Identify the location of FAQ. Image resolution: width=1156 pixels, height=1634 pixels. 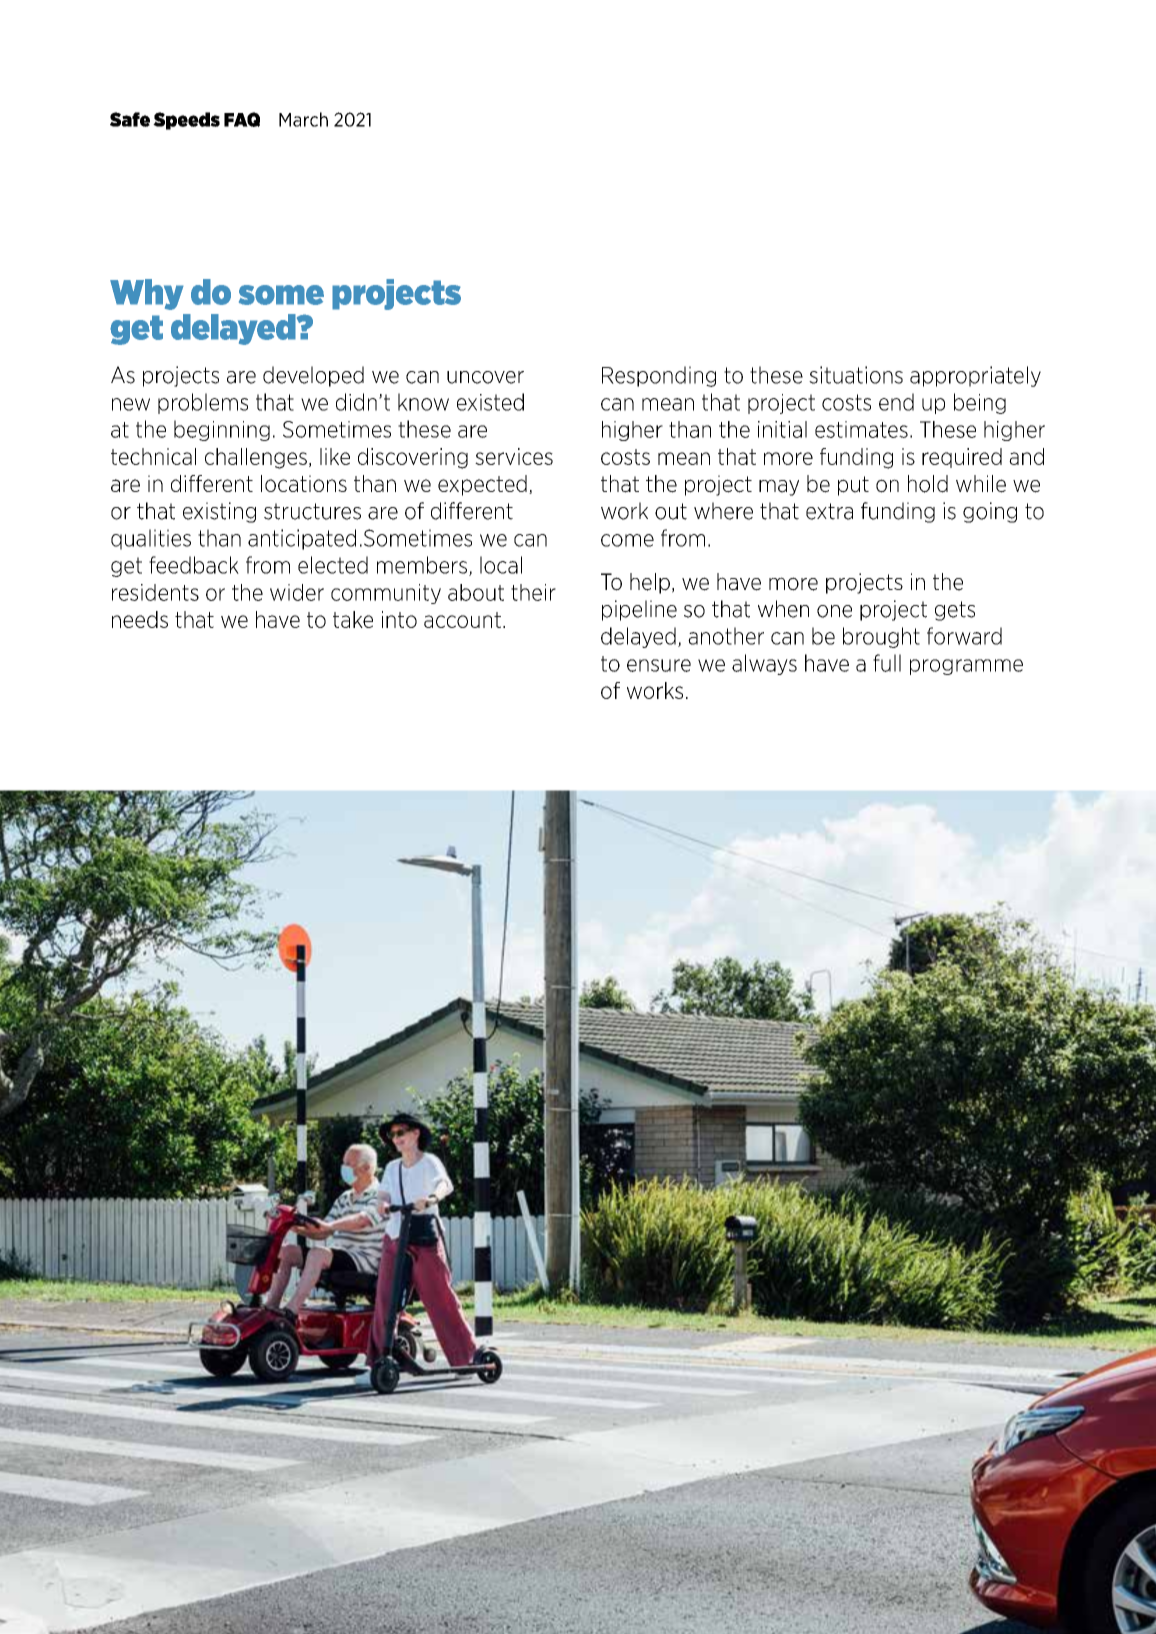
(242, 119).
